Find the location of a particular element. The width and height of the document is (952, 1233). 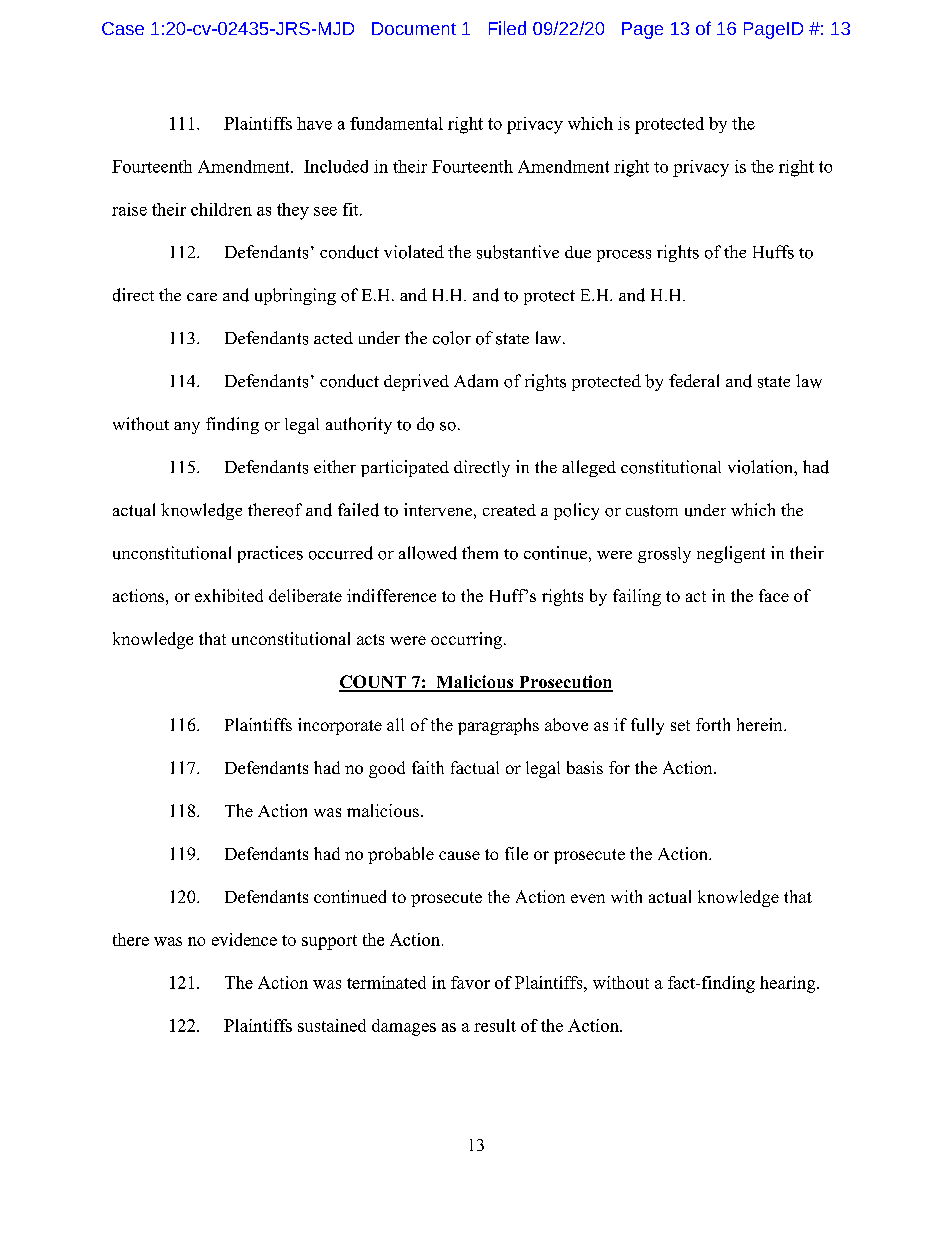

care is located at coordinates (202, 297).
